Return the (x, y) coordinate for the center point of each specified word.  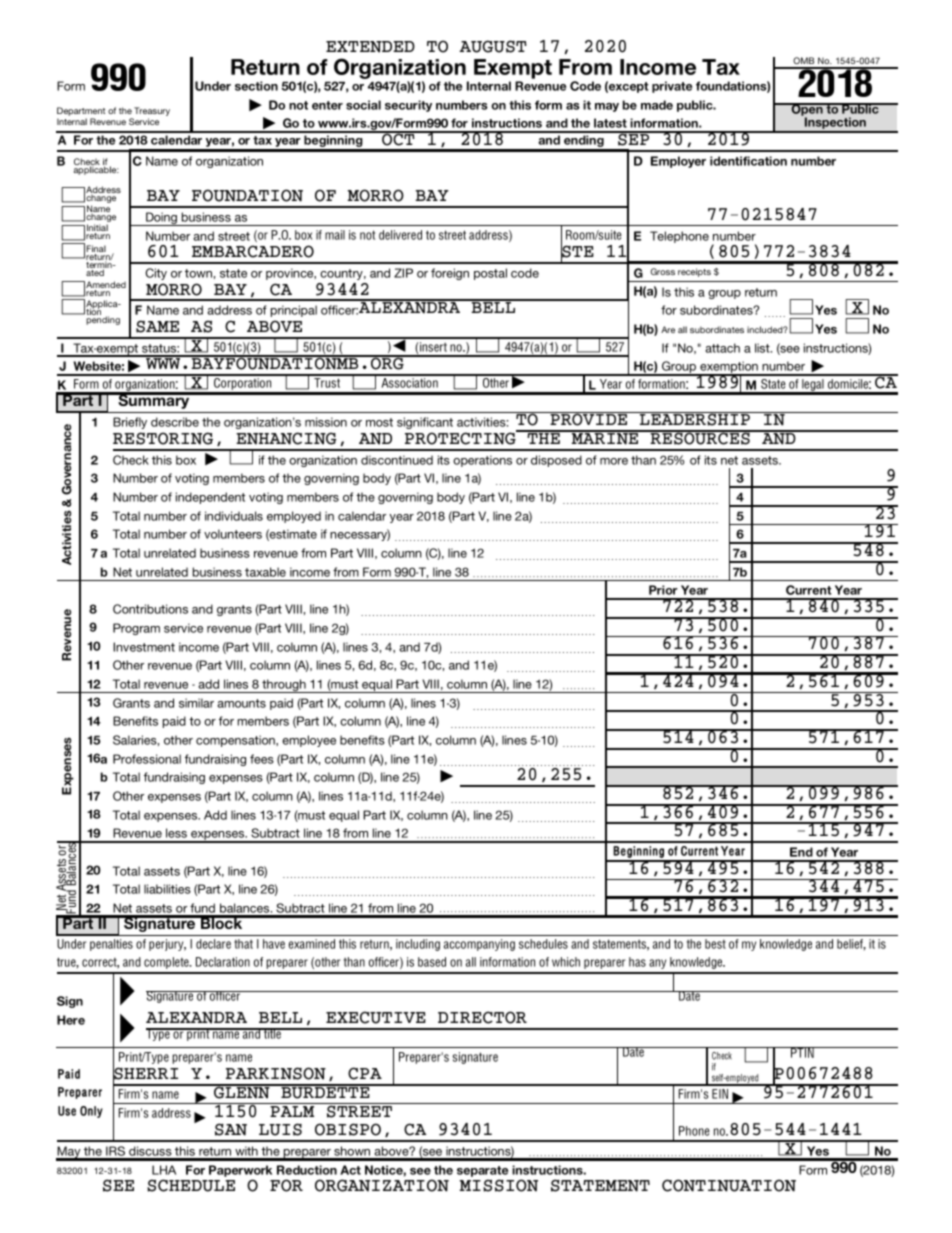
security (408, 106)
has (637, 962)
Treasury (152, 113)
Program (136, 629)
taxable (265, 572)
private (672, 87)
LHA (164, 1170)
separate (482, 1171)
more (614, 461)
